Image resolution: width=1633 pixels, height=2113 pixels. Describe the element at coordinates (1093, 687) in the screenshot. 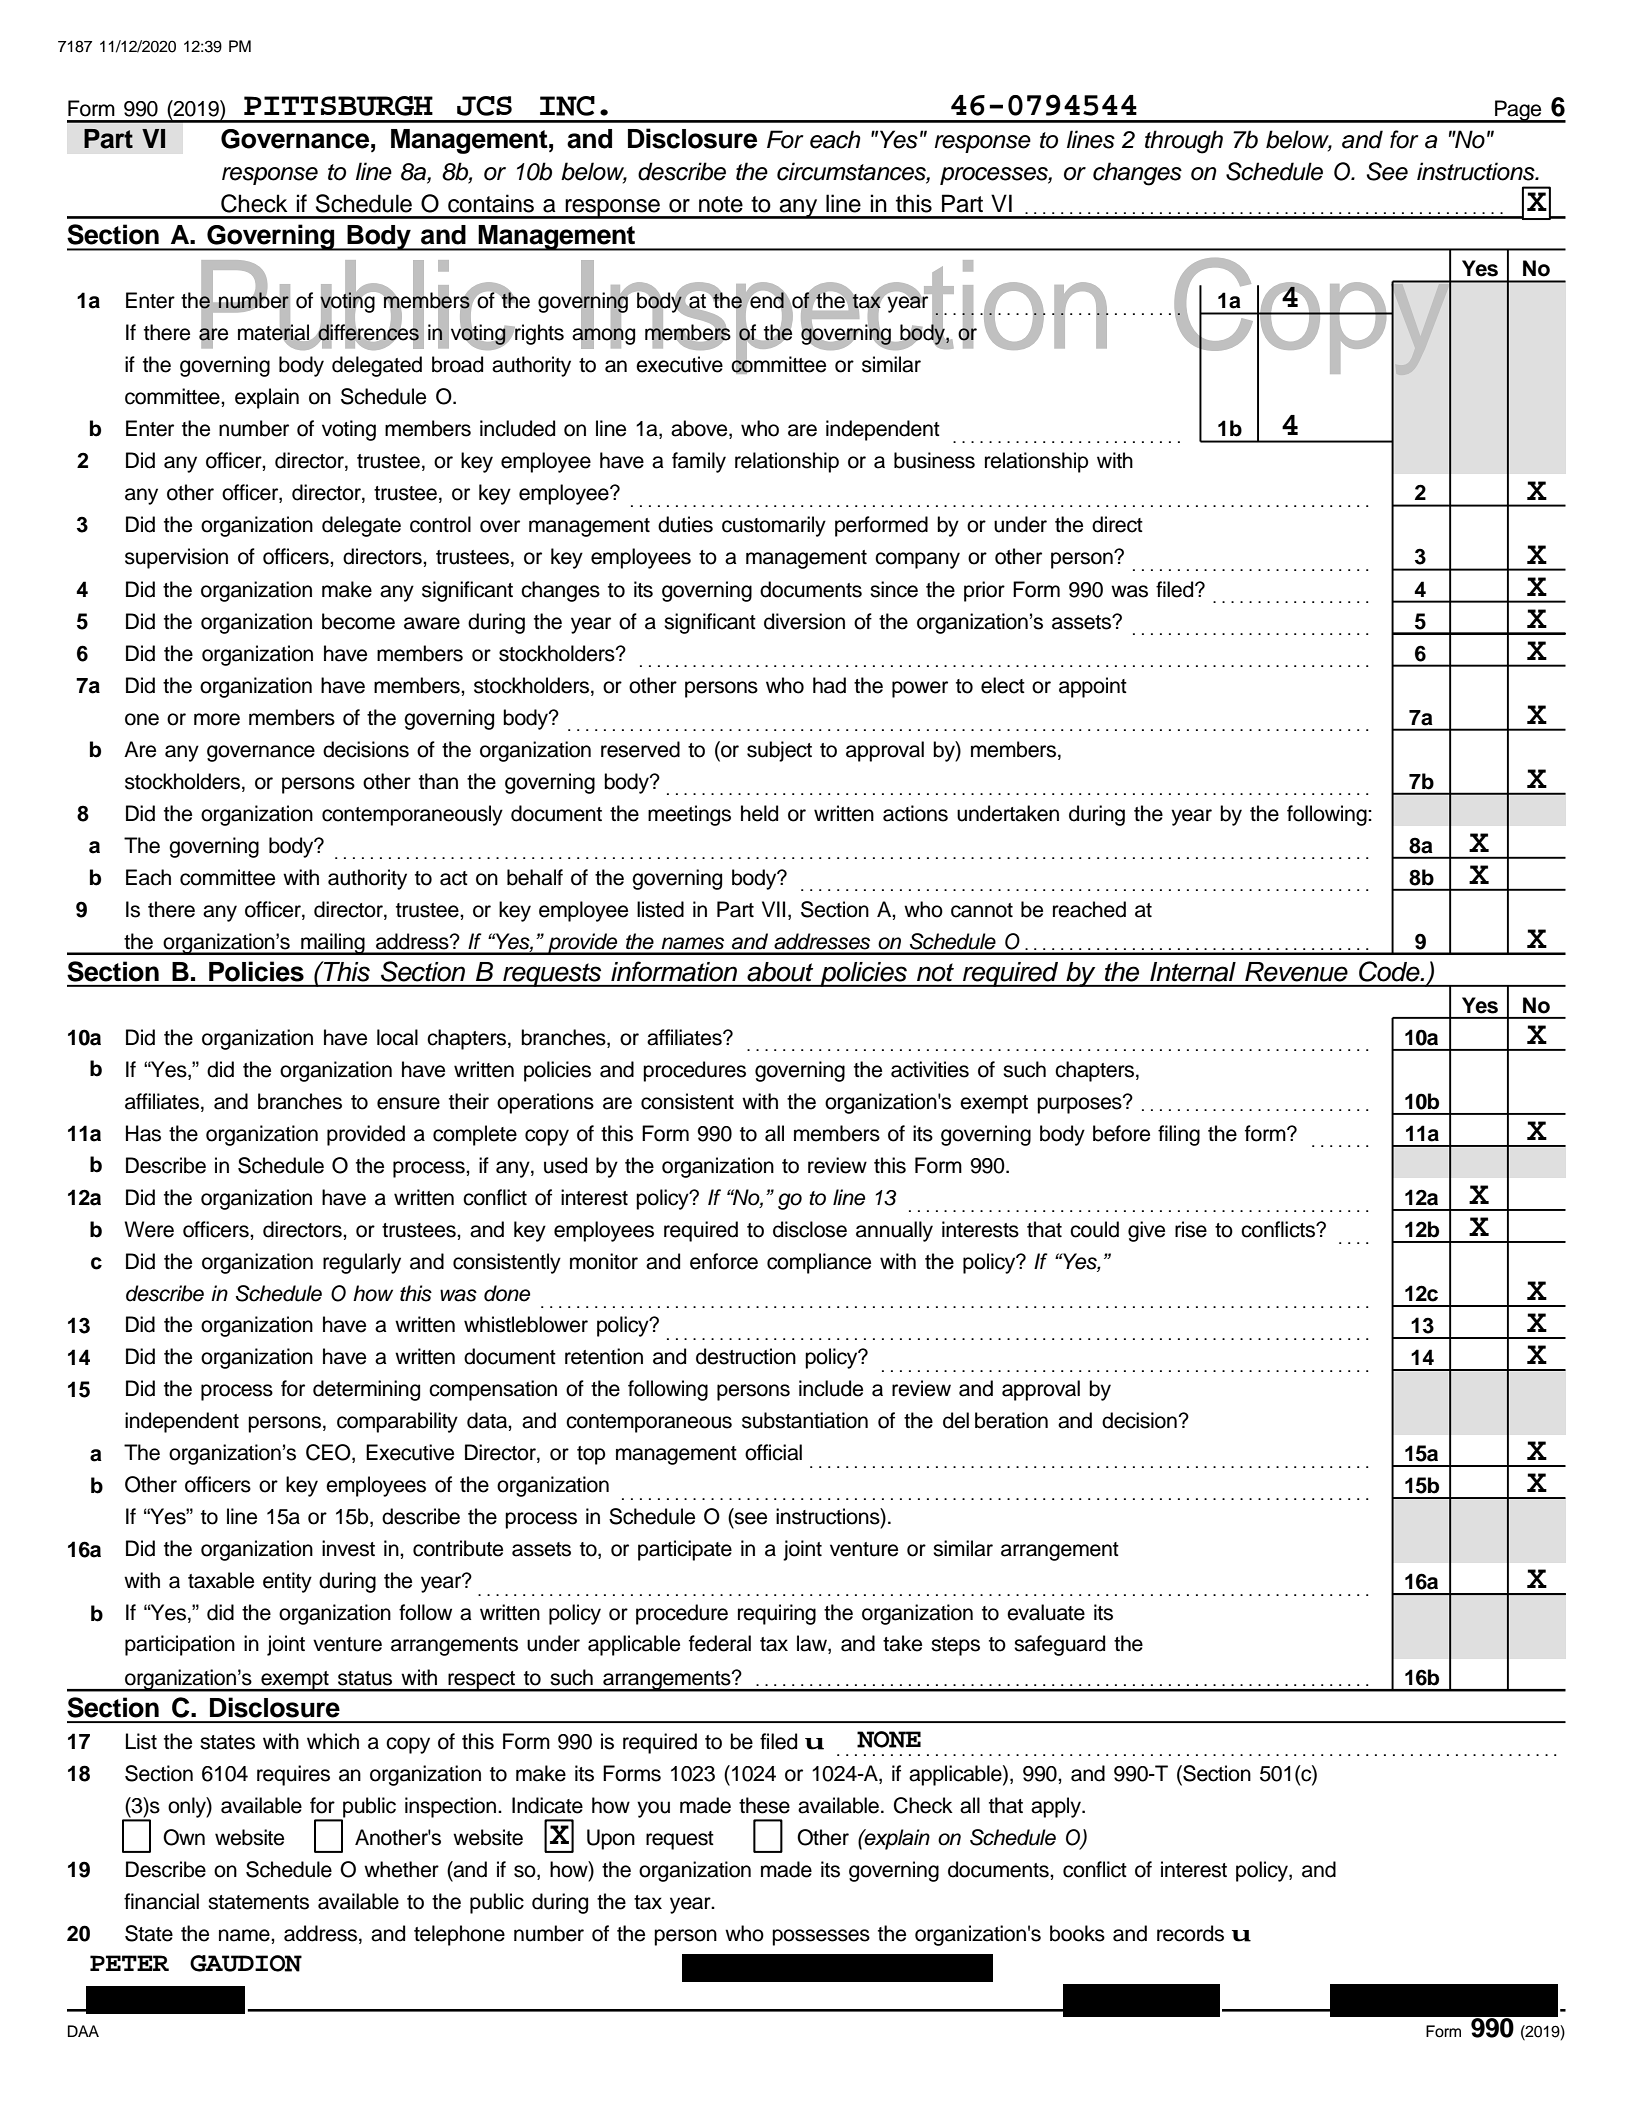

I see `appoint` at that location.
